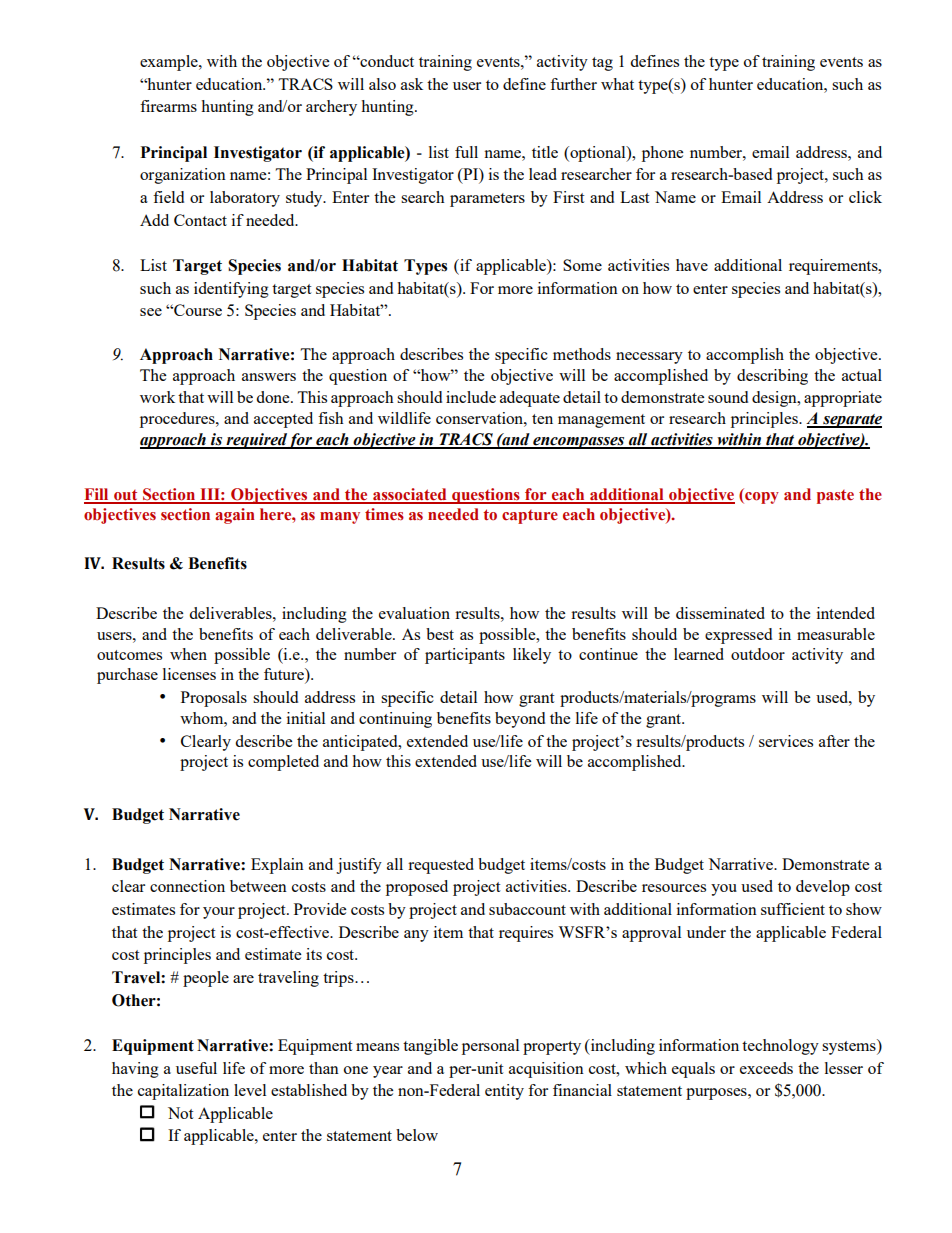 This screenshot has height=1233, width=952. Describe the element at coordinates (440, 634) in the screenshot. I see `best` at that location.
